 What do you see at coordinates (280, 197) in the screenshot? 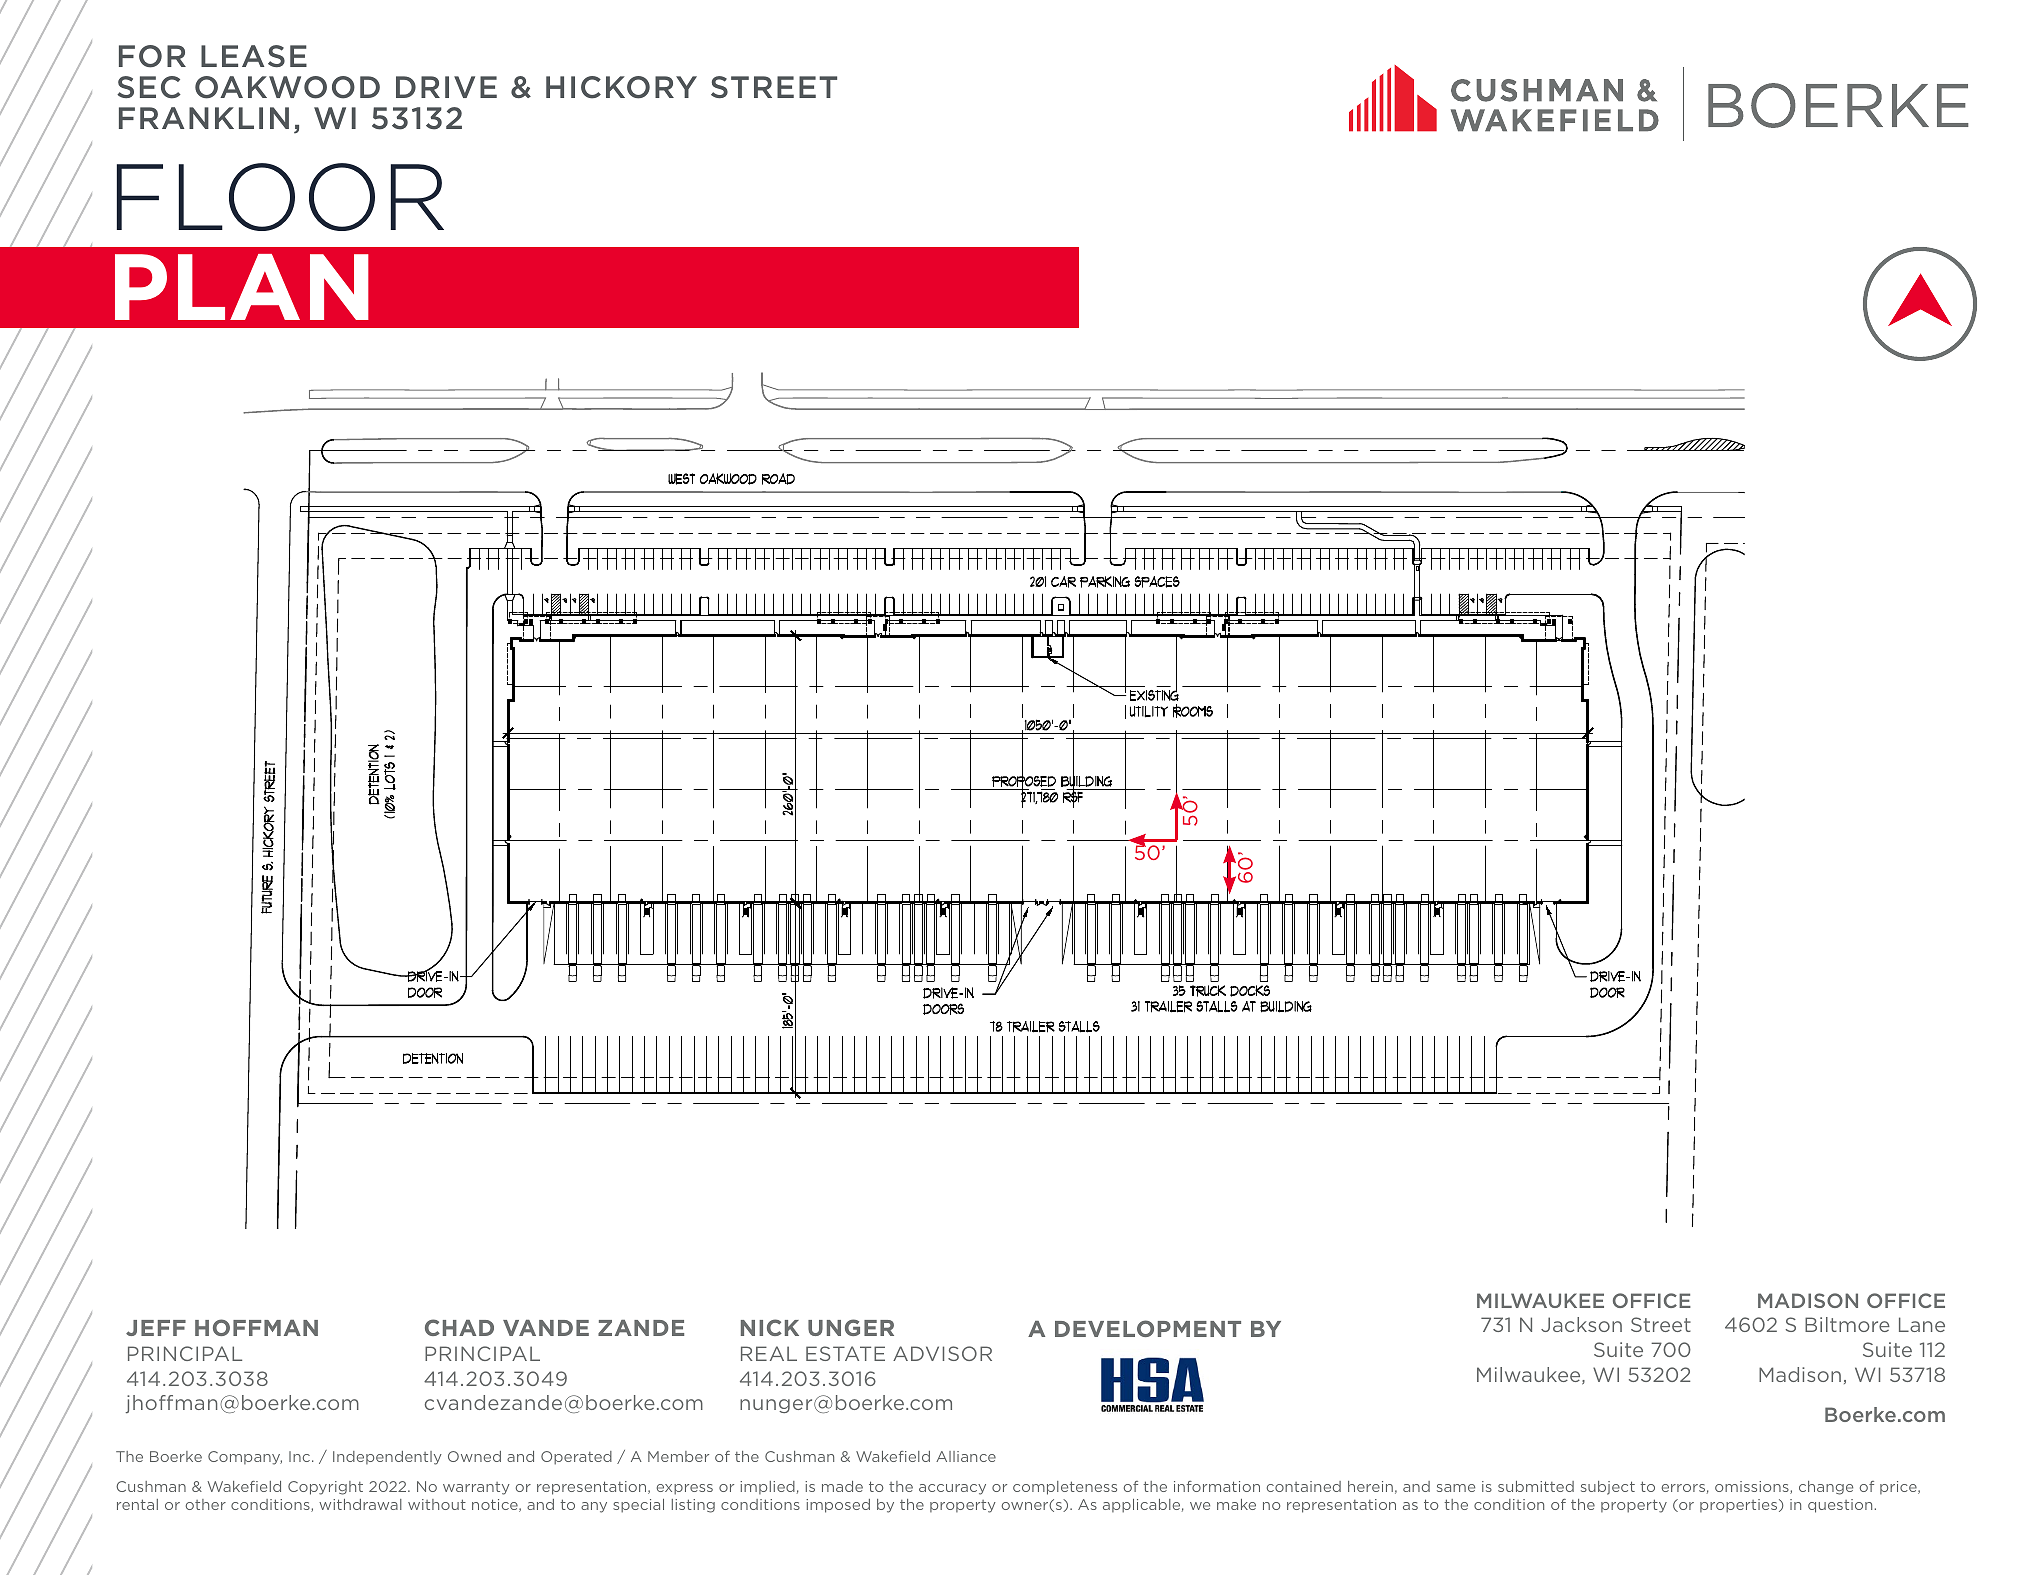
I see `FLOOR` at bounding box center [280, 197].
